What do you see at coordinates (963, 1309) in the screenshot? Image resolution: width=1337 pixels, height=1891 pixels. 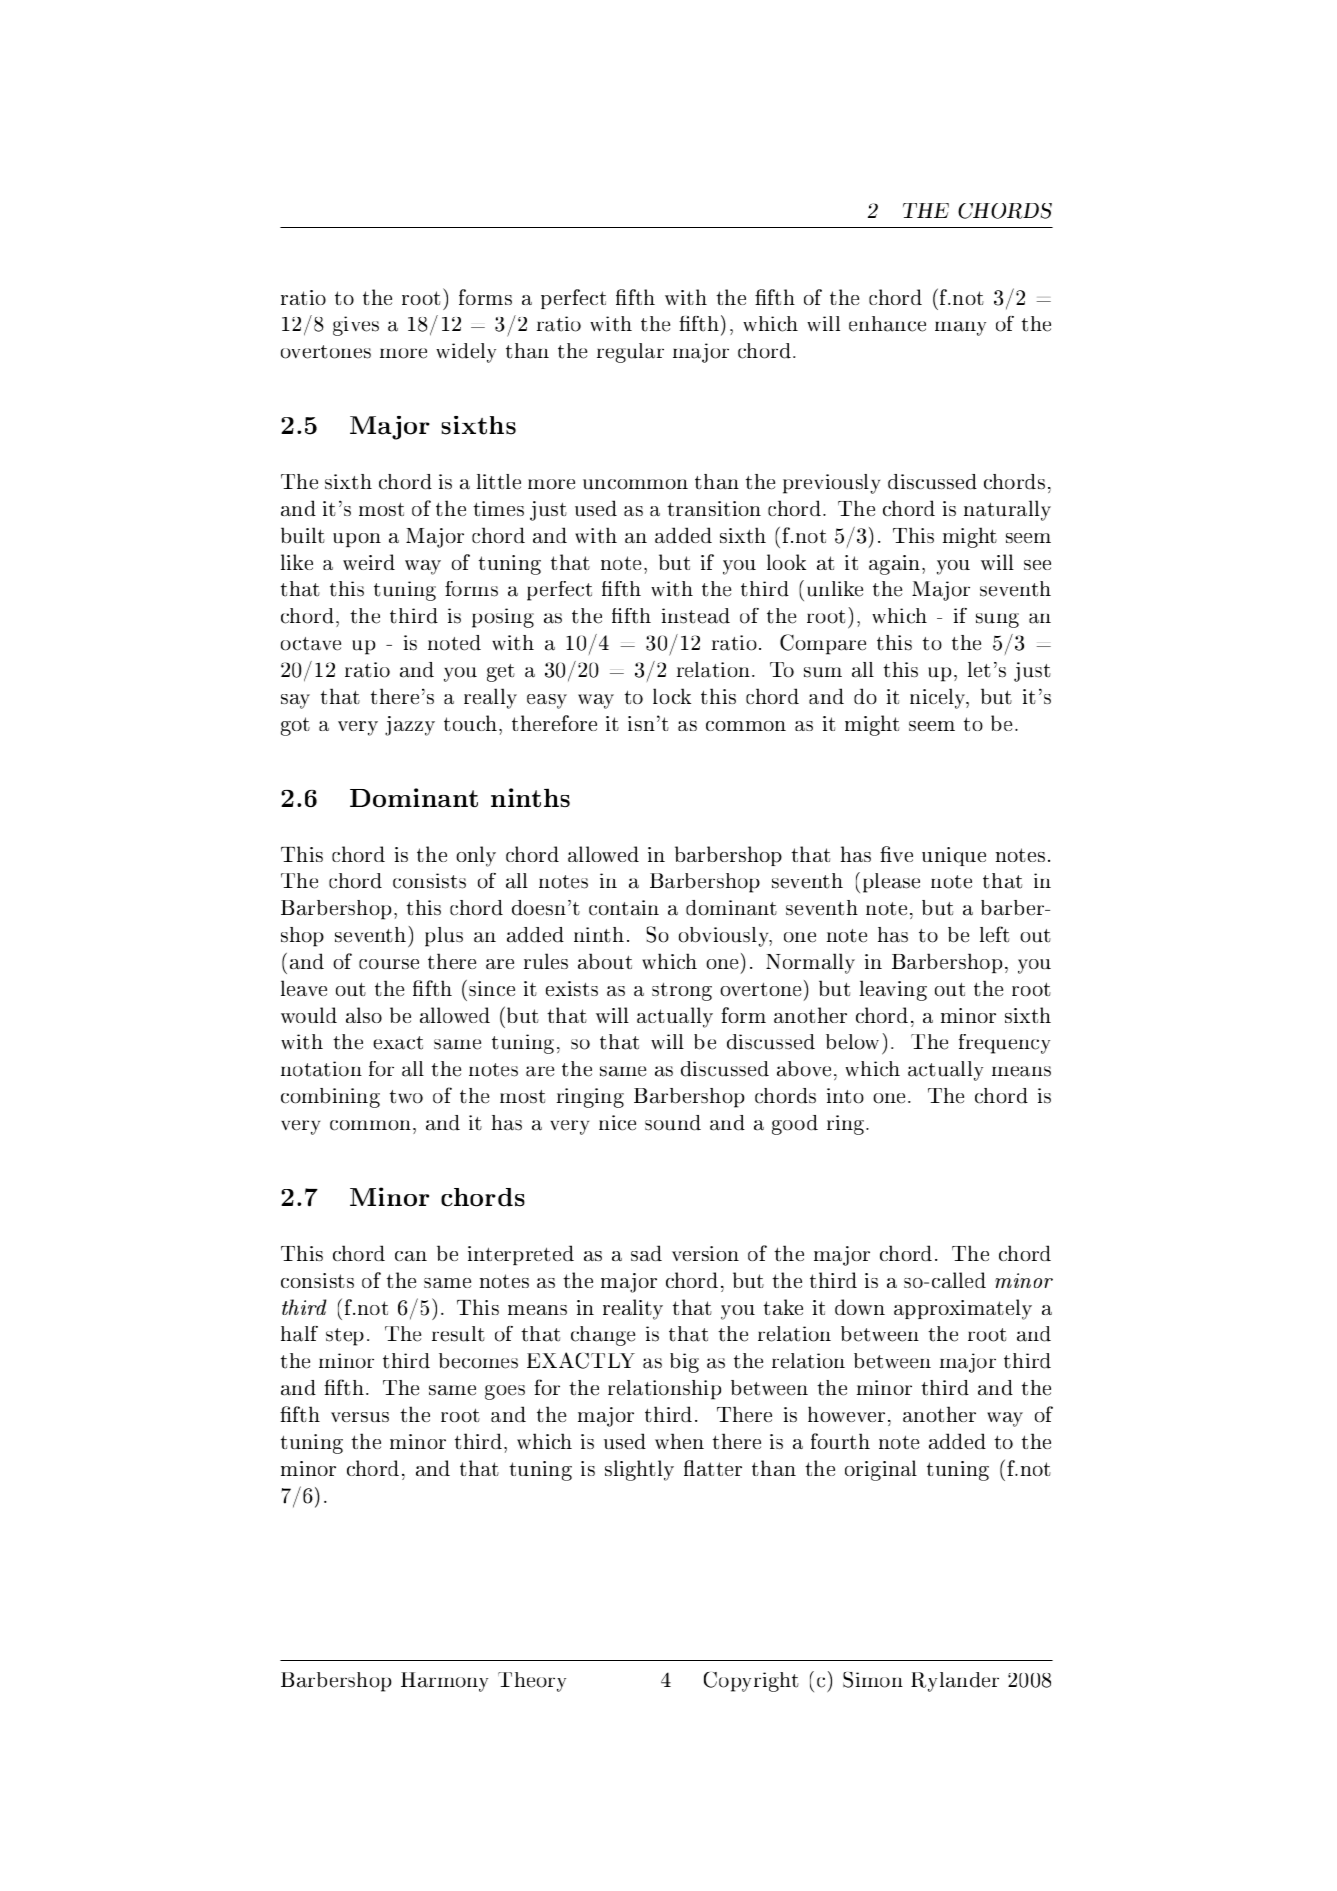 I see `approximately` at bounding box center [963, 1309].
